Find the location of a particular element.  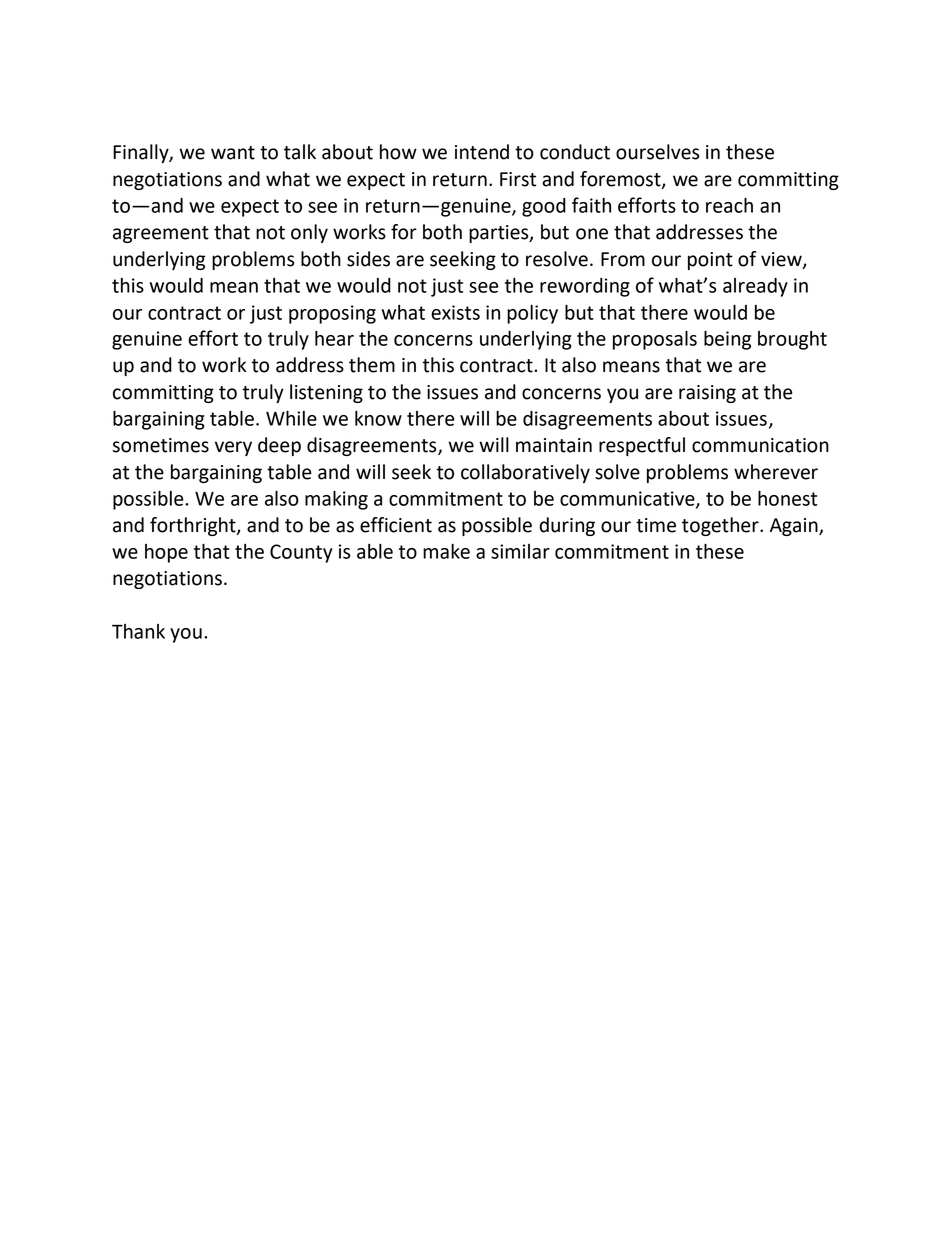

raising is located at coordinates (707, 394).
